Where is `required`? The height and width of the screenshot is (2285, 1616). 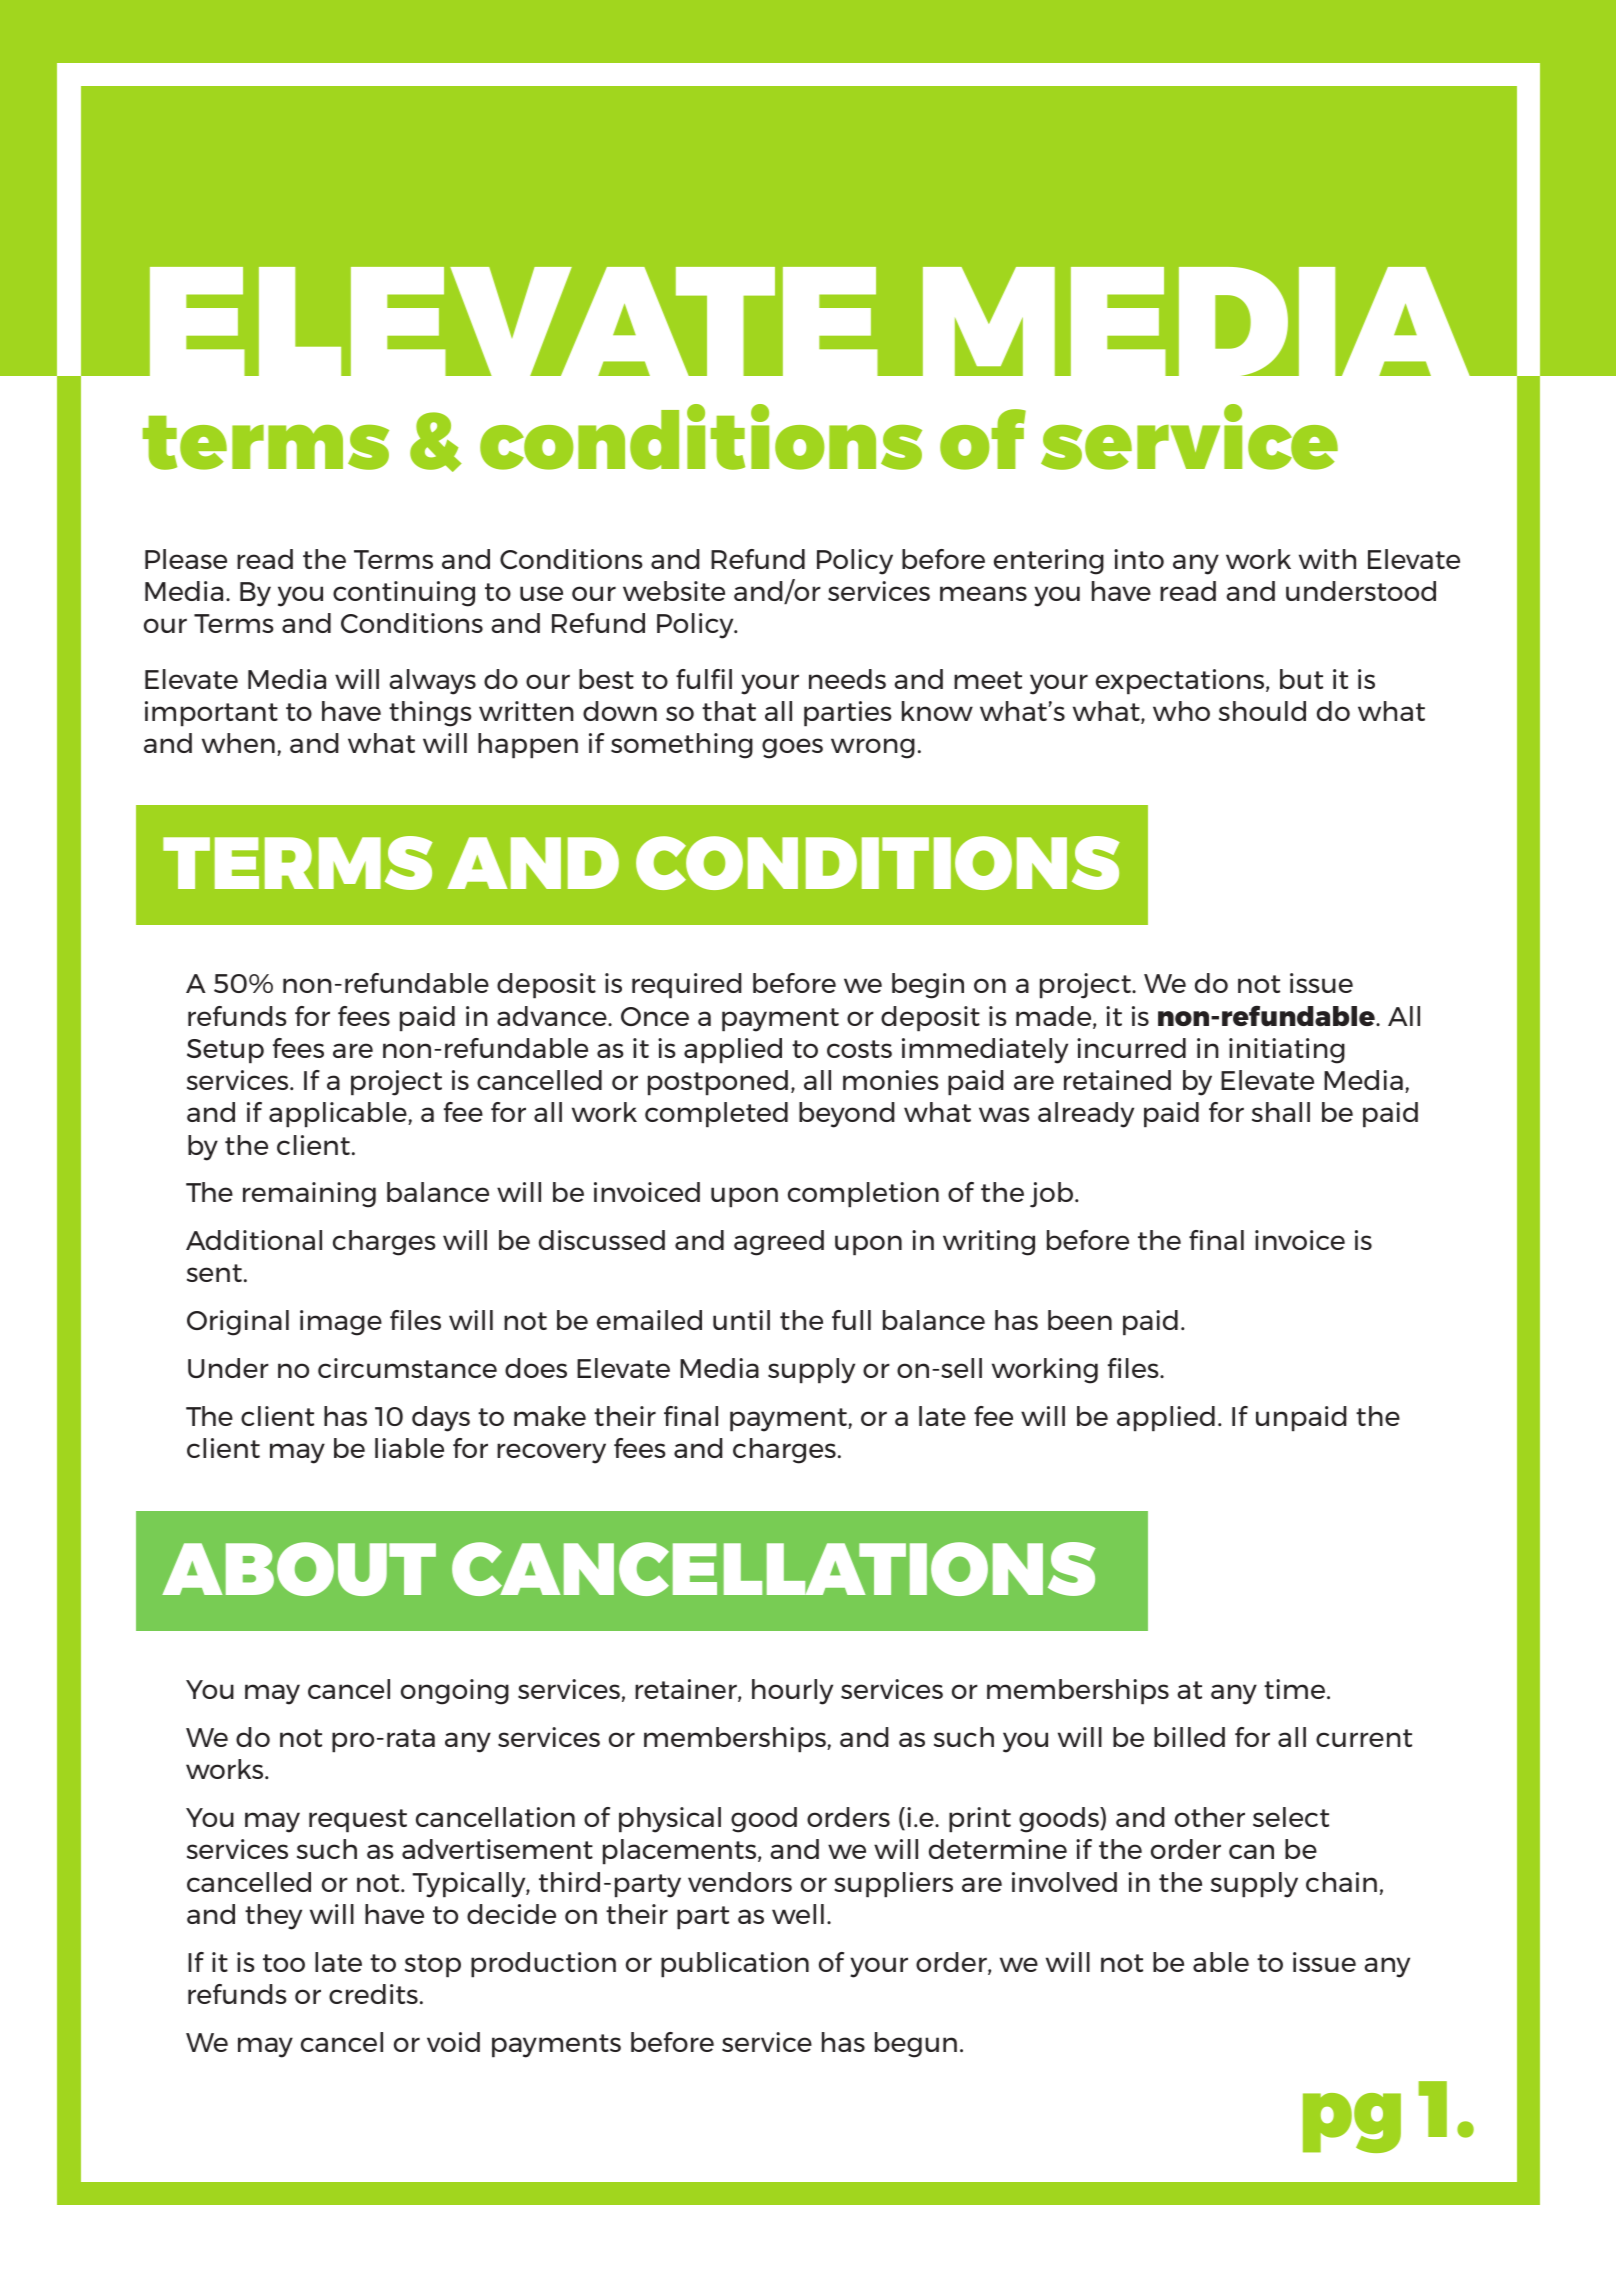 required is located at coordinates (687, 986).
